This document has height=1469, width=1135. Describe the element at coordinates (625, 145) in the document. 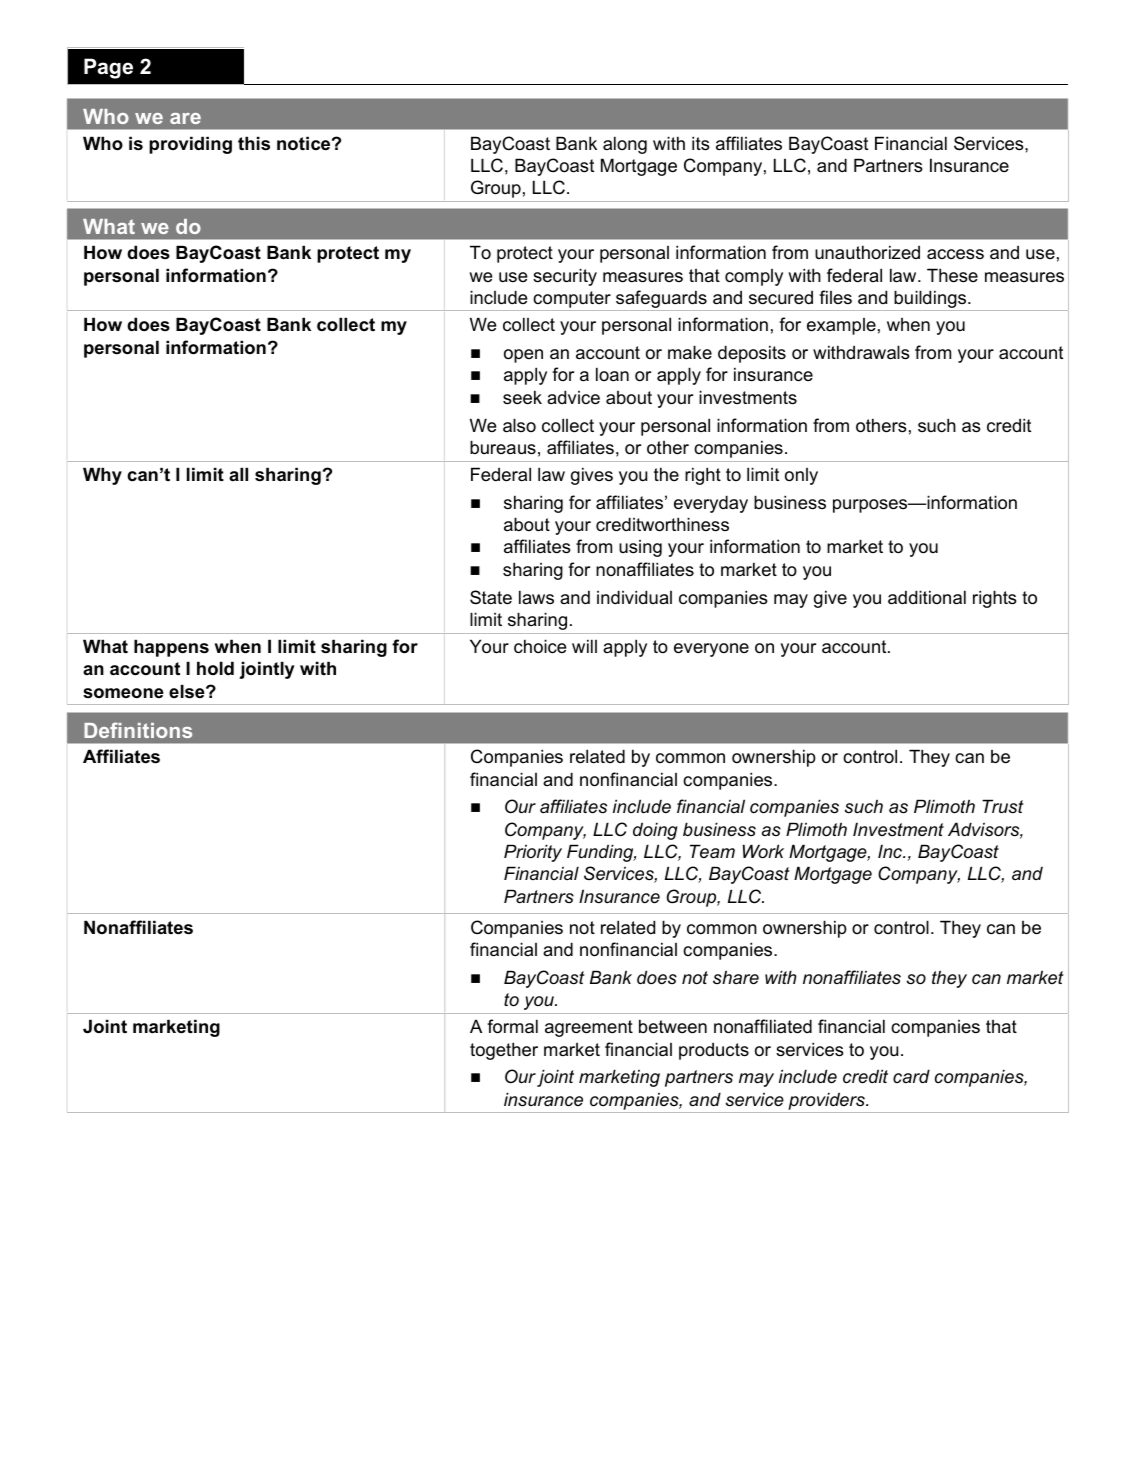

I see `along` at that location.
